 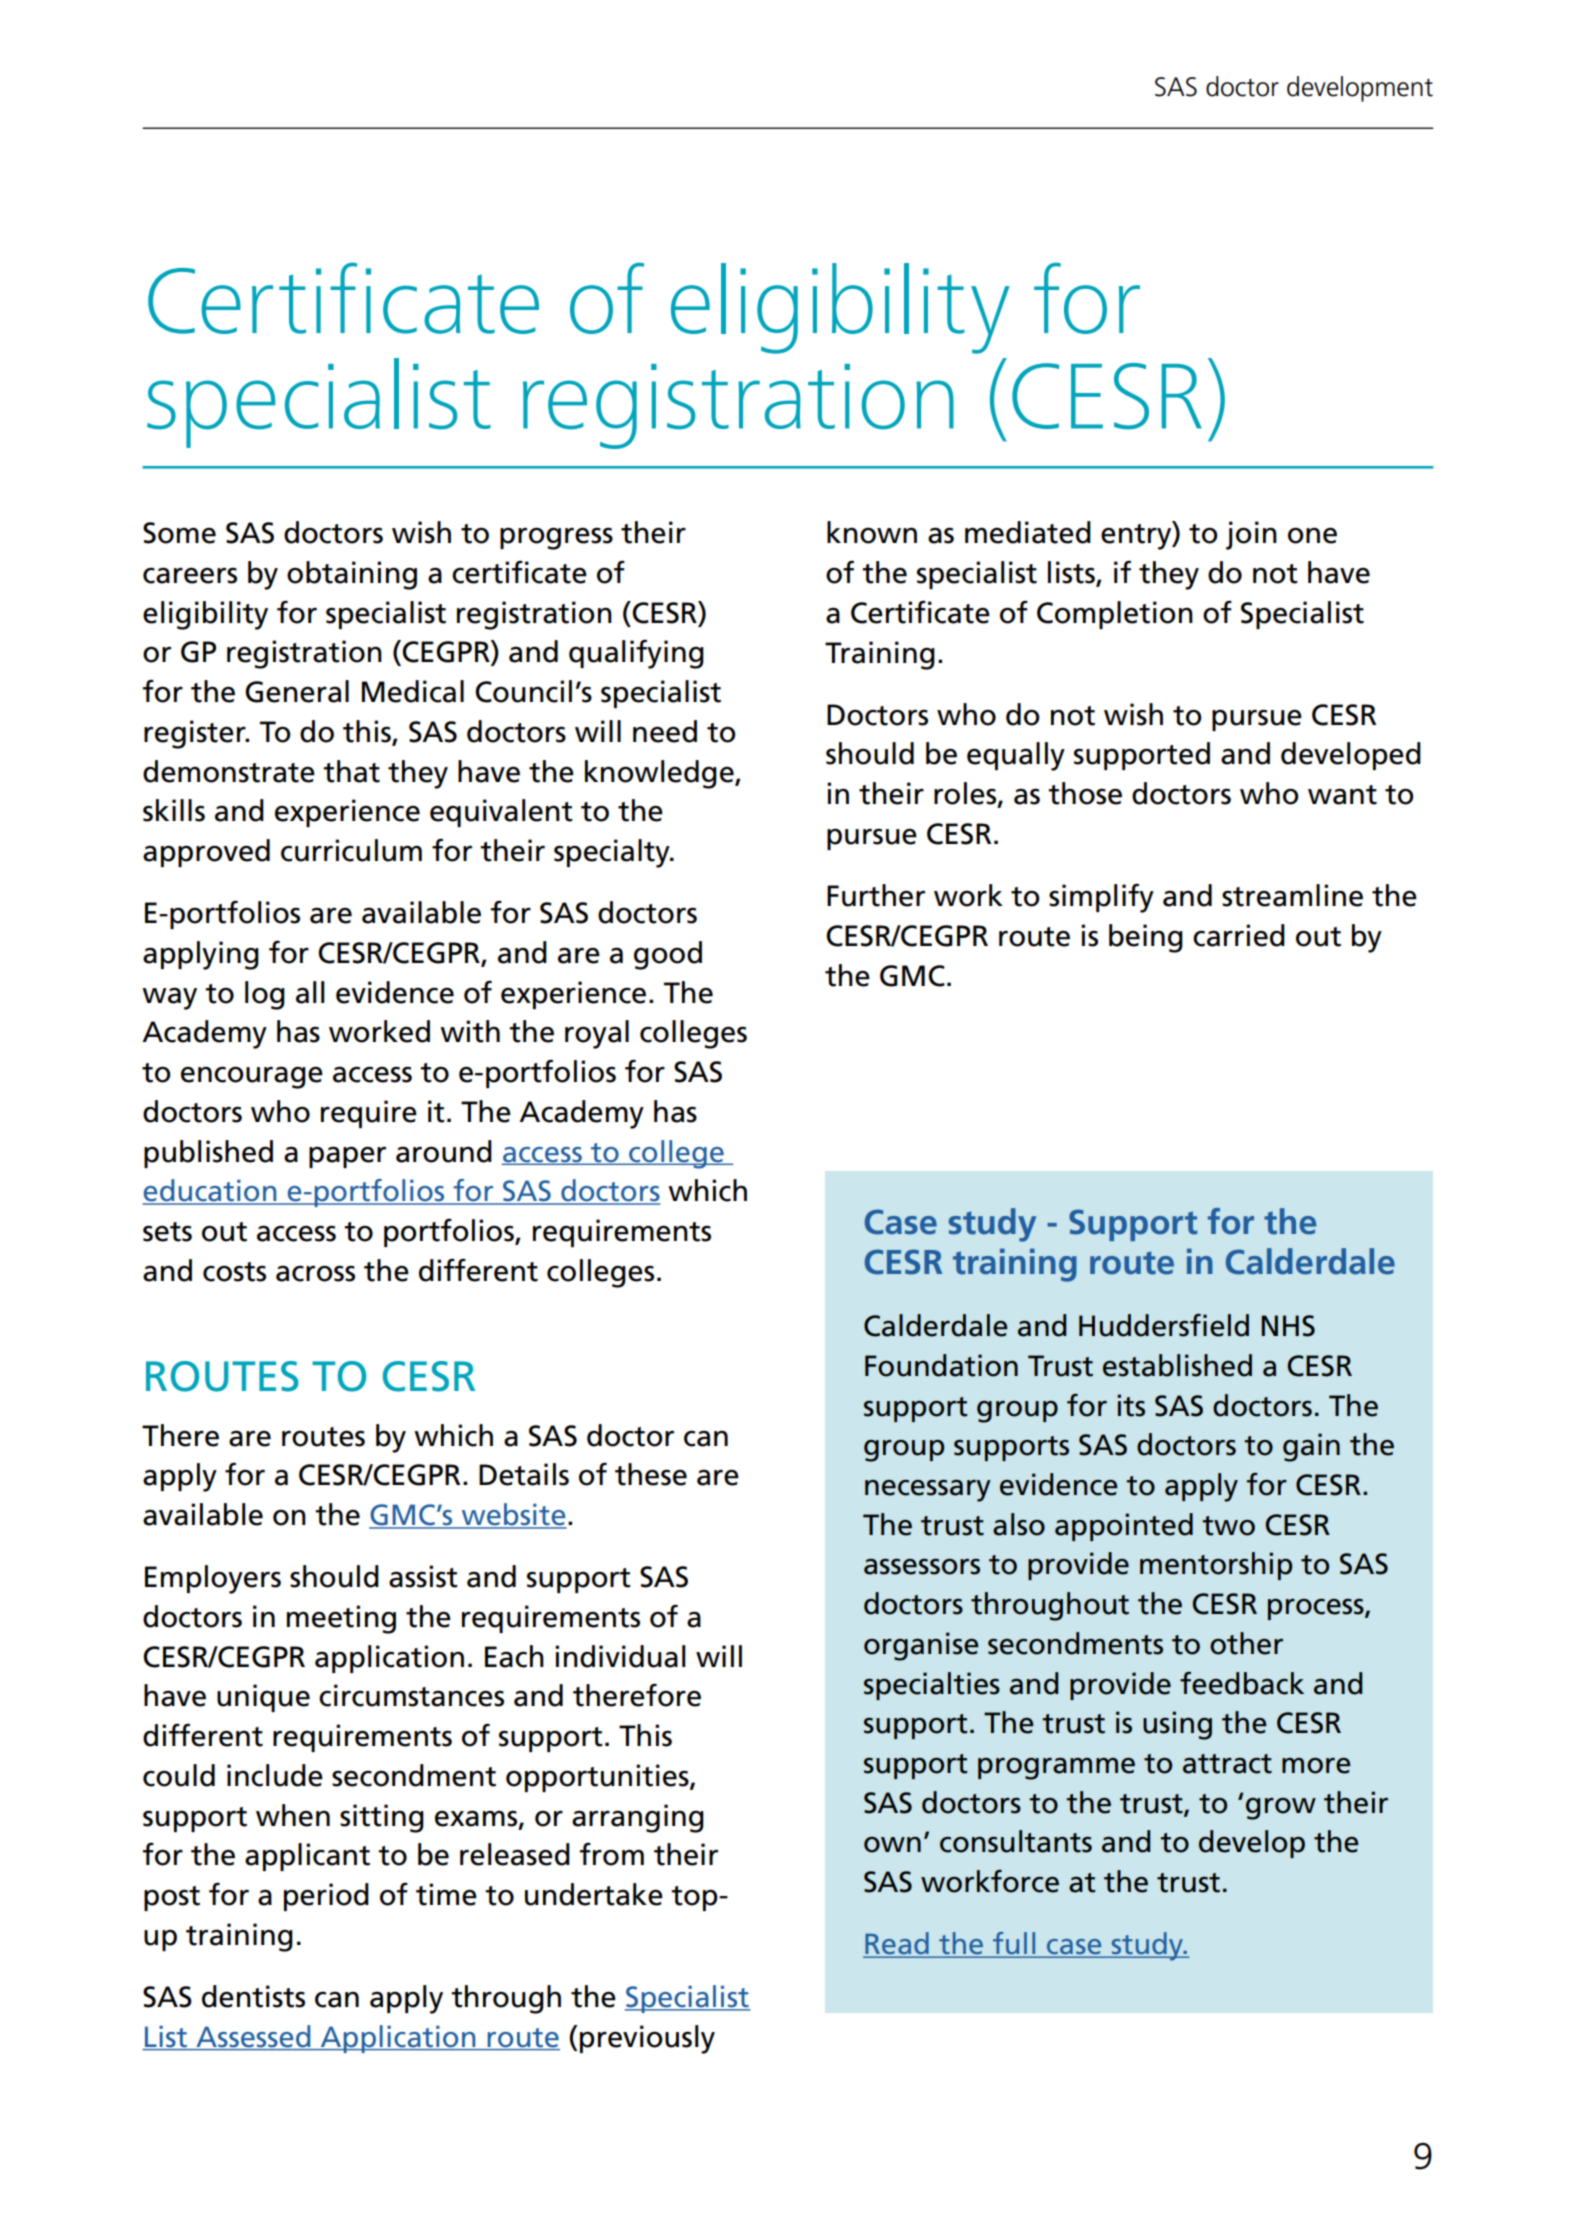 What do you see at coordinates (647, 2039) in the screenshot?
I see `previously` at bounding box center [647, 2039].
